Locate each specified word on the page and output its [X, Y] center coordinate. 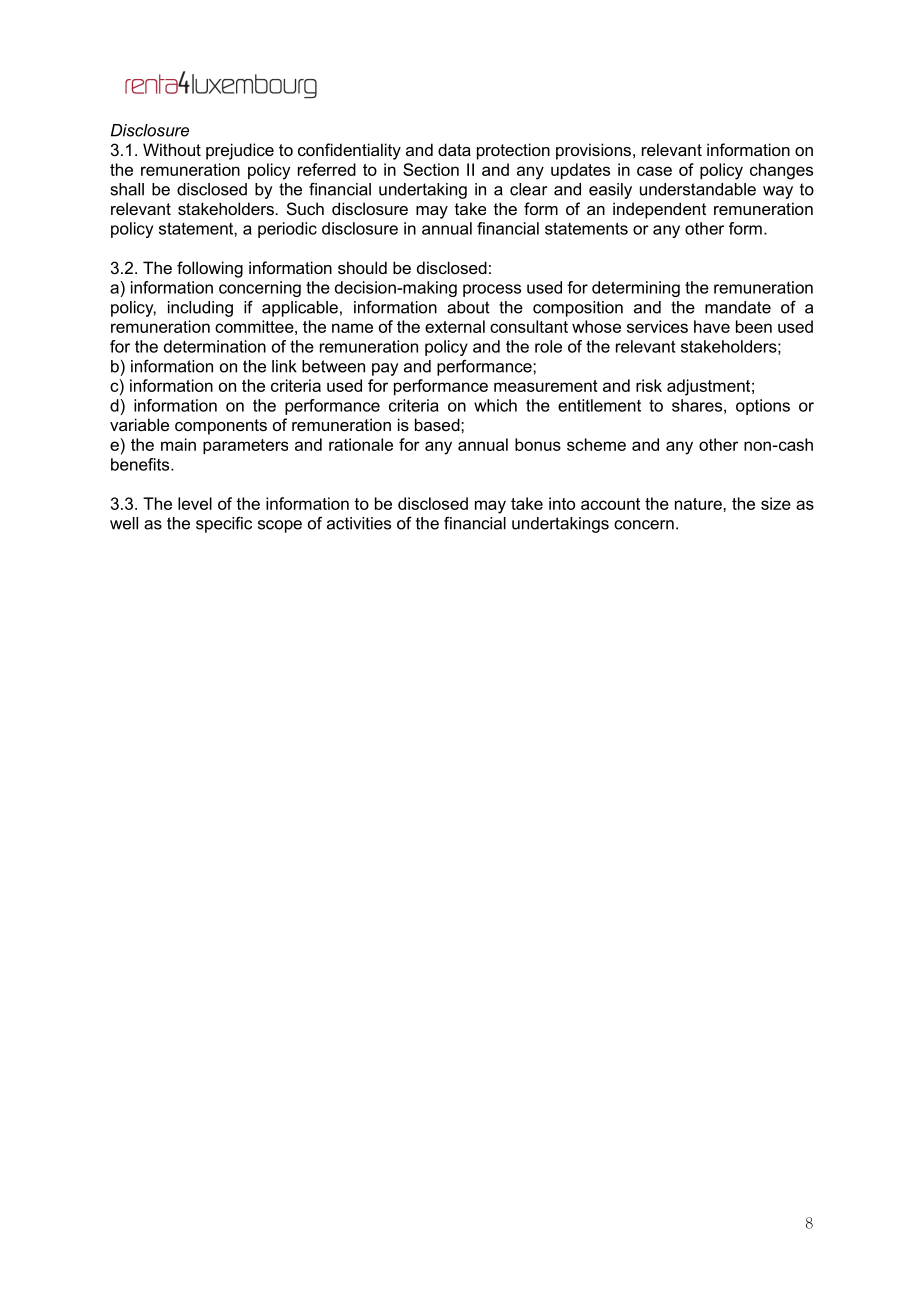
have [712, 326]
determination [215, 346]
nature [699, 504]
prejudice [240, 151]
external [455, 326]
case [654, 171]
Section [431, 169]
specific [224, 524]
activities [359, 523]
